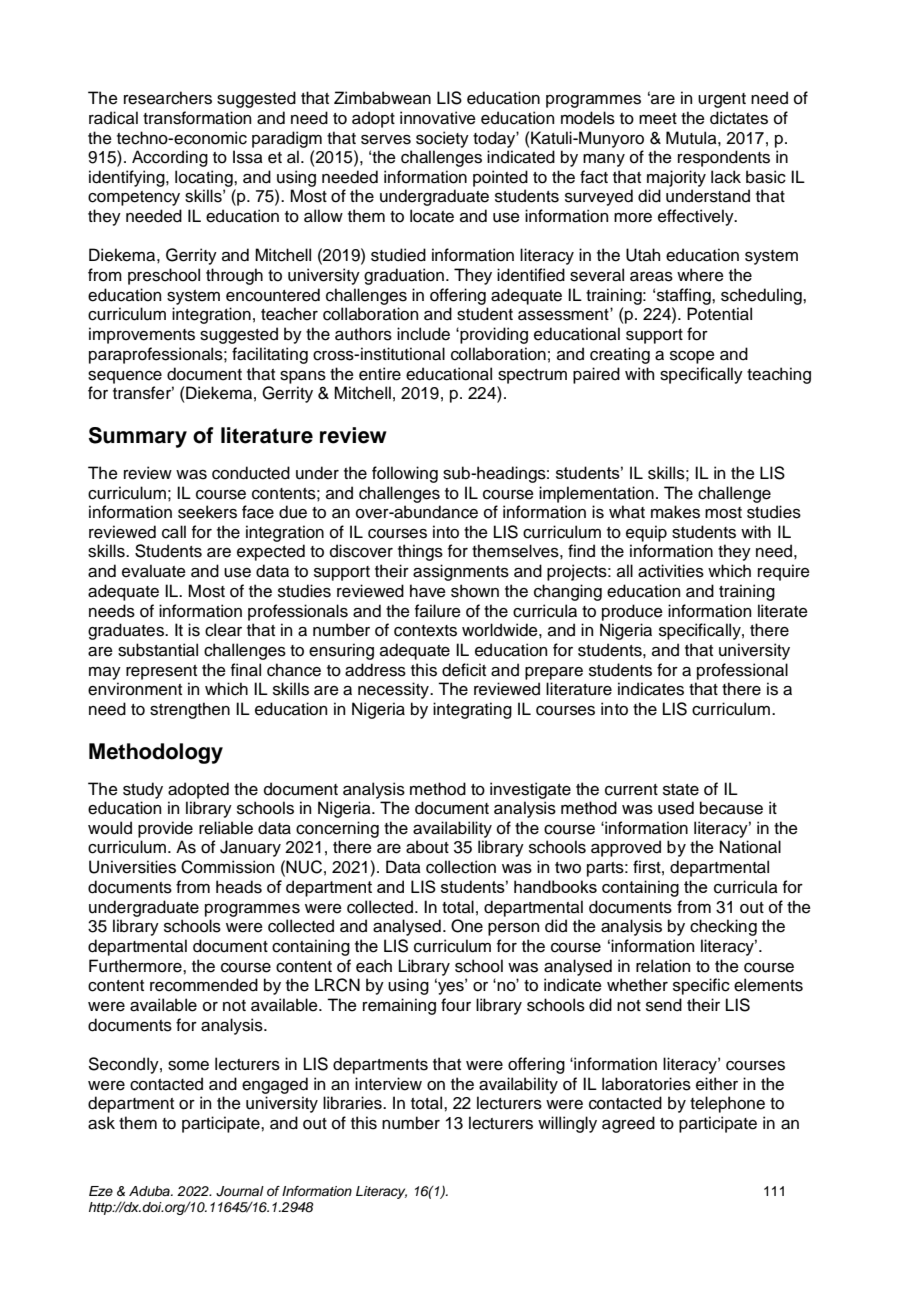 This image has width=924, height=1308. Describe the element at coordinates (240, 1191) in the image. I see `Journal` at that location.
